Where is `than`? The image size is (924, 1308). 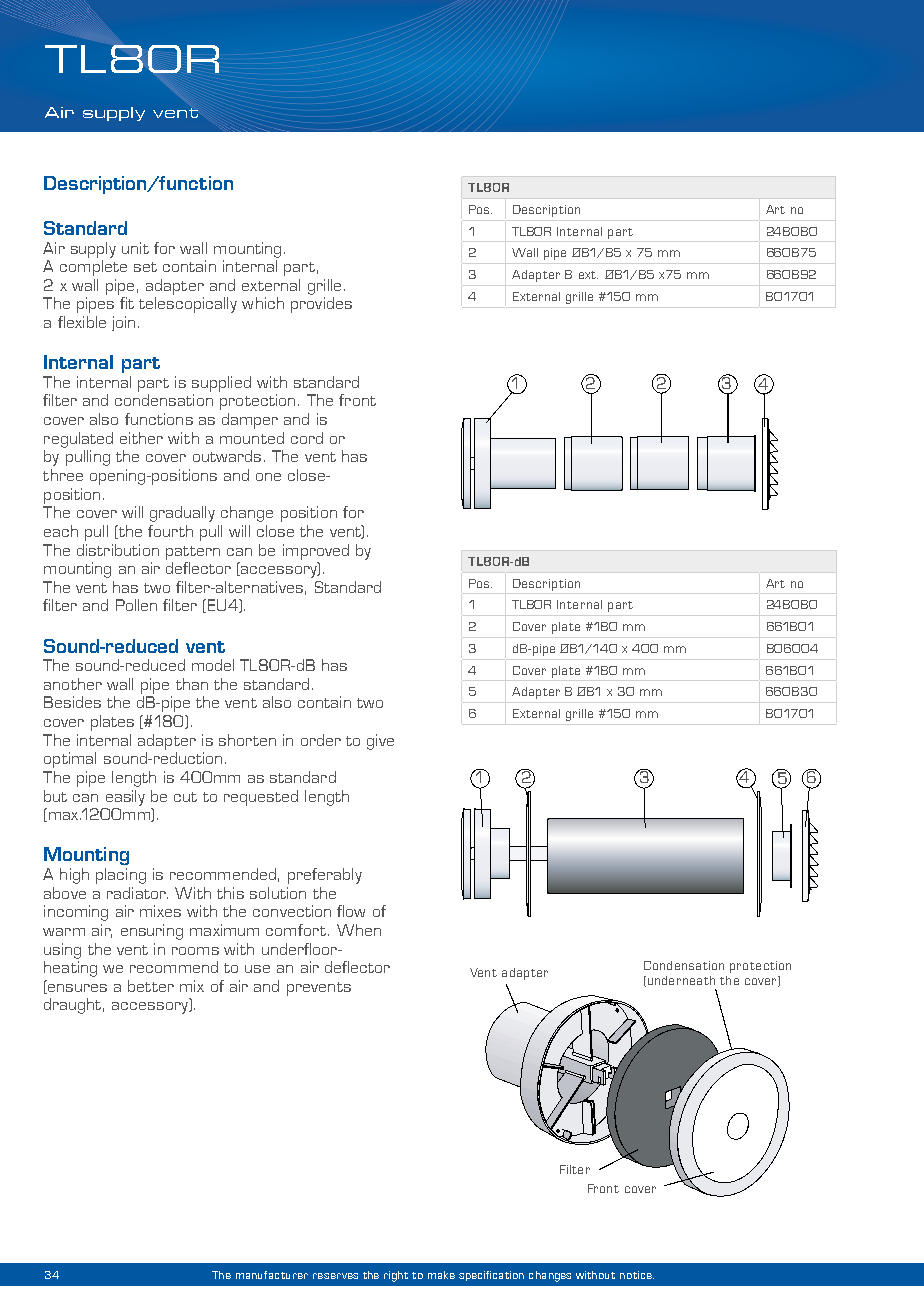
than is located at coordinates (192, 684).
